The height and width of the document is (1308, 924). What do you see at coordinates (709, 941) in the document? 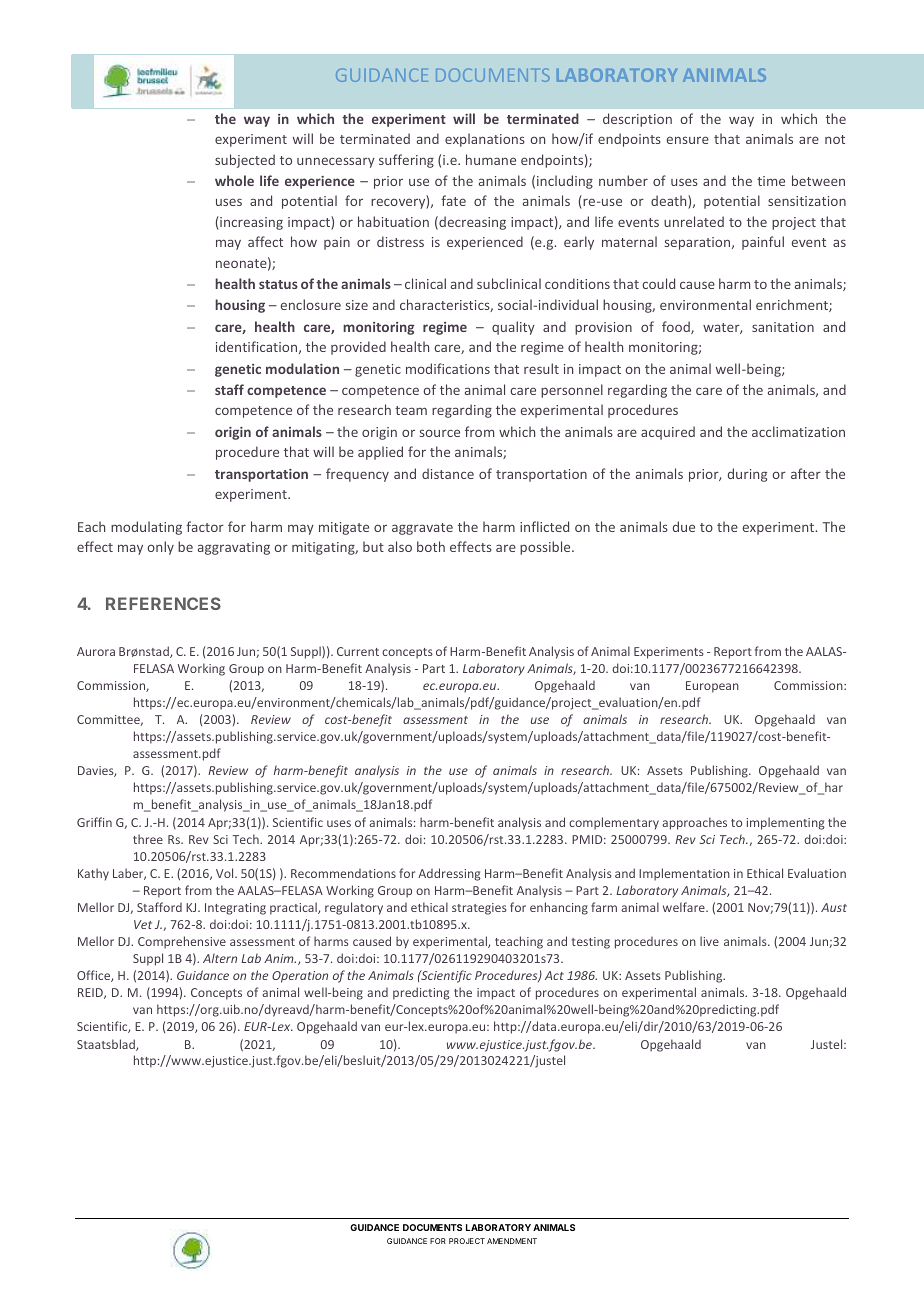
I see `live` at bounding box center [709, 941].
